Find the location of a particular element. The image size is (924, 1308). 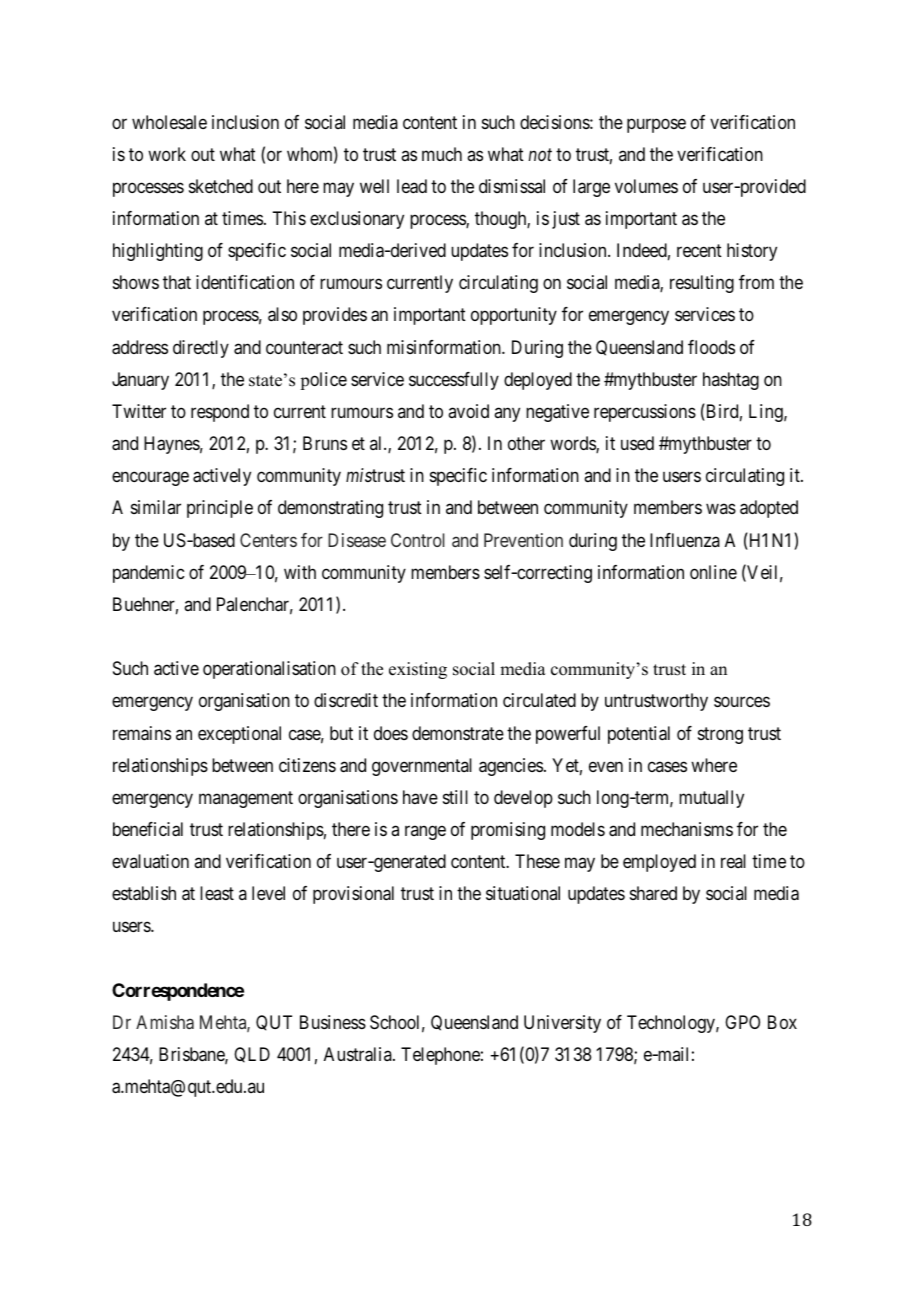

mutually is located at coordinates (711, 799).
